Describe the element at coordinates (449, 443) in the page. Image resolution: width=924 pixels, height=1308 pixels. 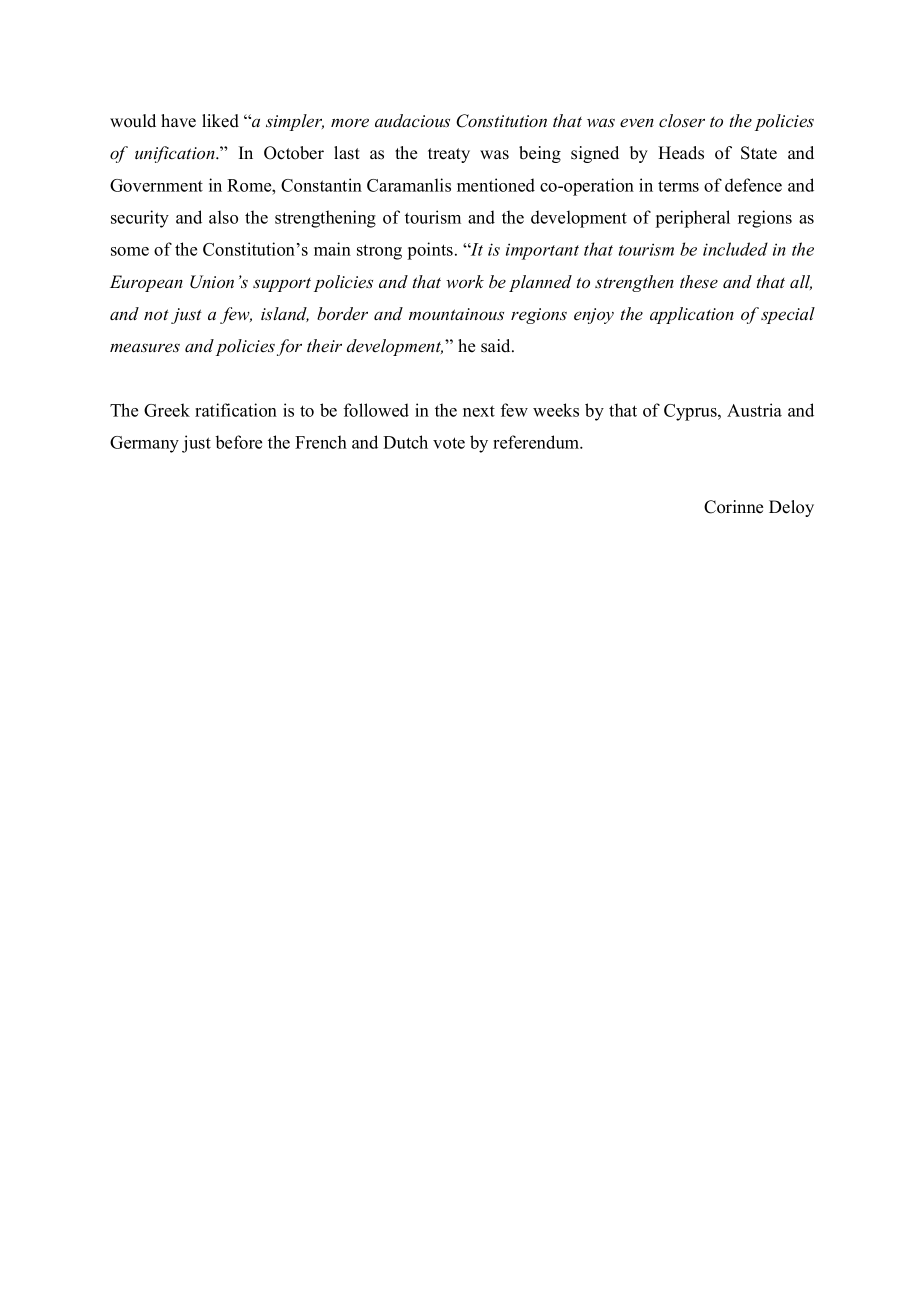
I see `vote` at that location.
